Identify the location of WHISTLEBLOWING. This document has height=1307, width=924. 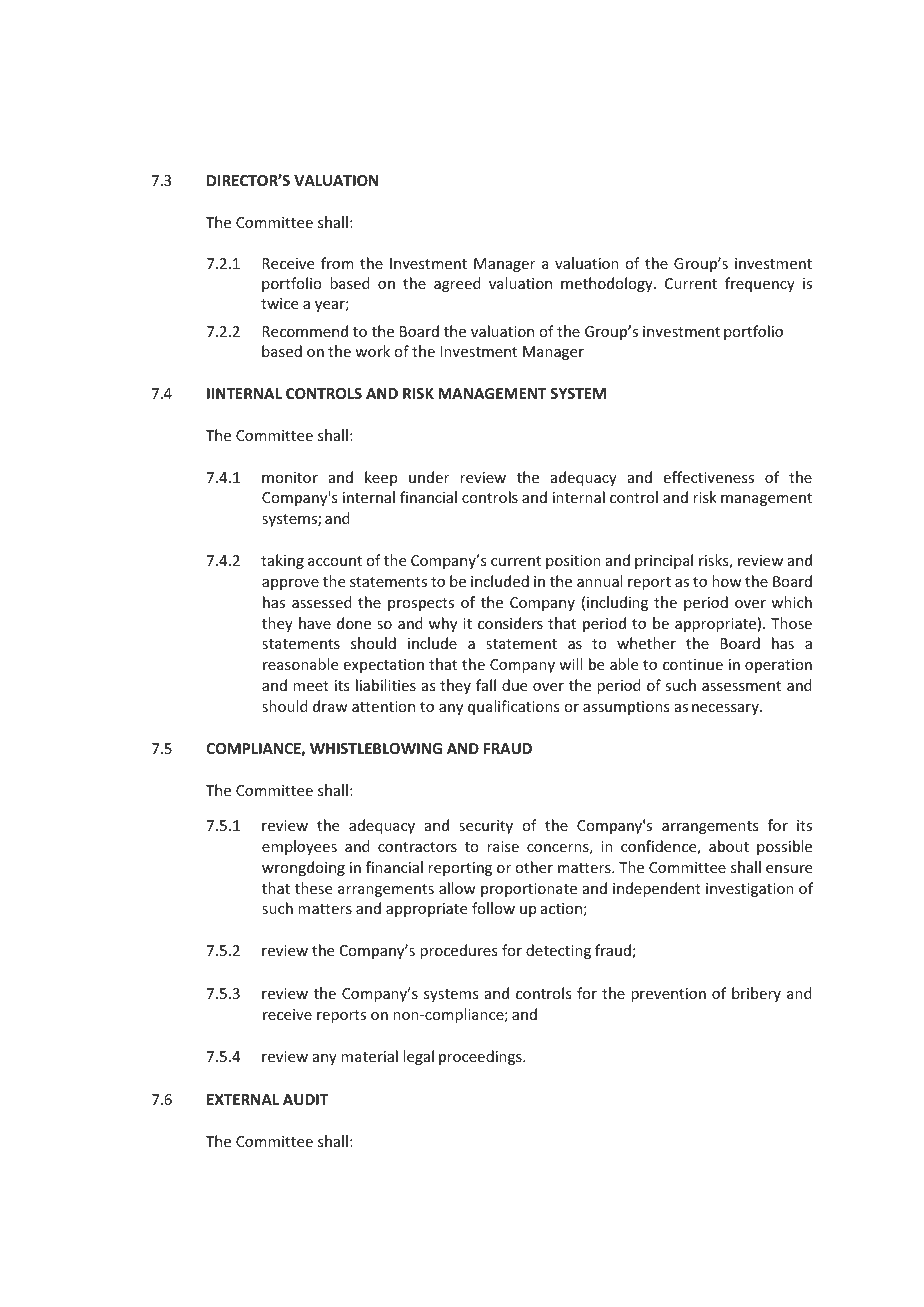
(376, 748).
